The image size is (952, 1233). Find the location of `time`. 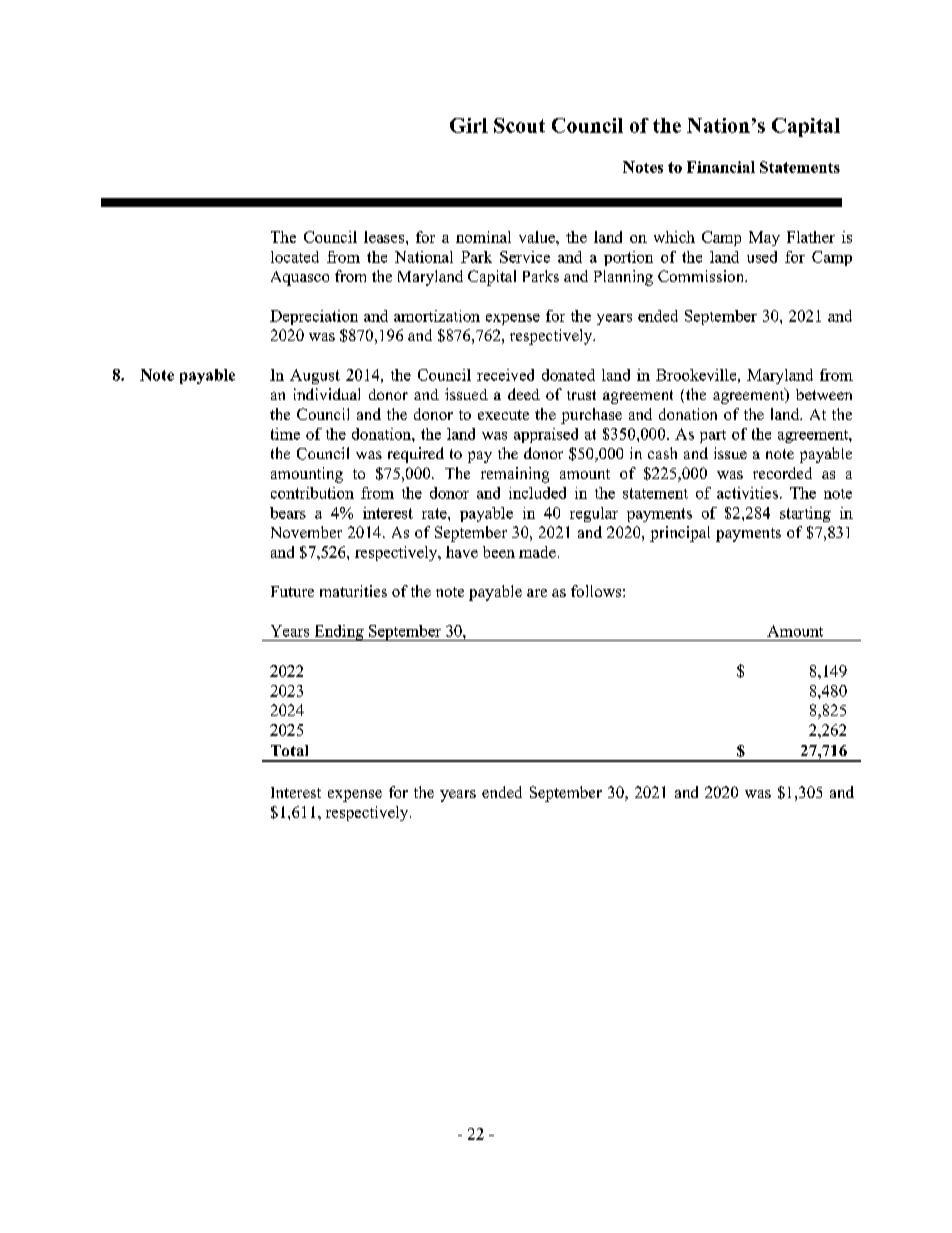

time is located at coordinates (285, 434).
